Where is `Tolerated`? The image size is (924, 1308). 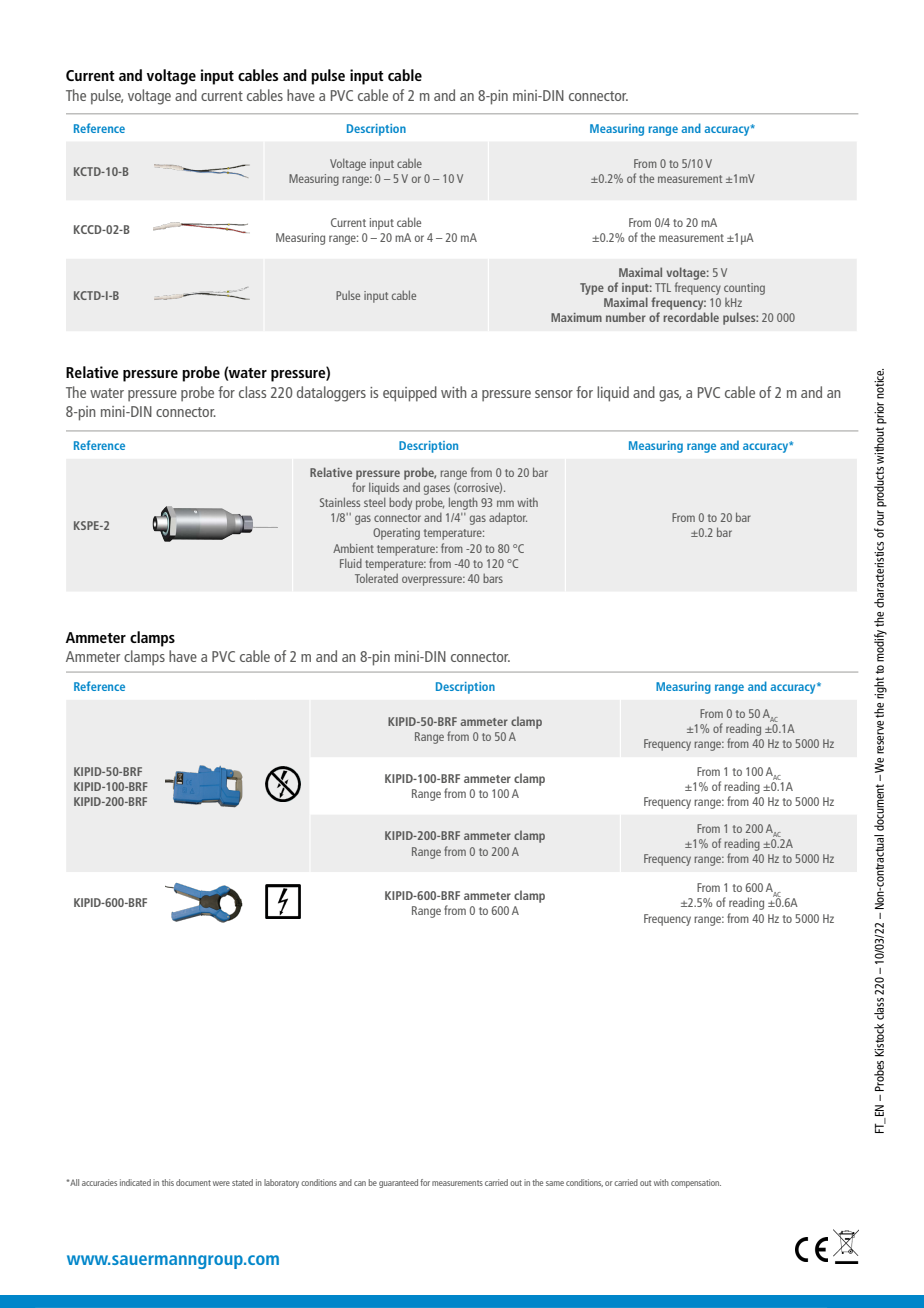 Tolerated is located at coordinates (376, 578).
